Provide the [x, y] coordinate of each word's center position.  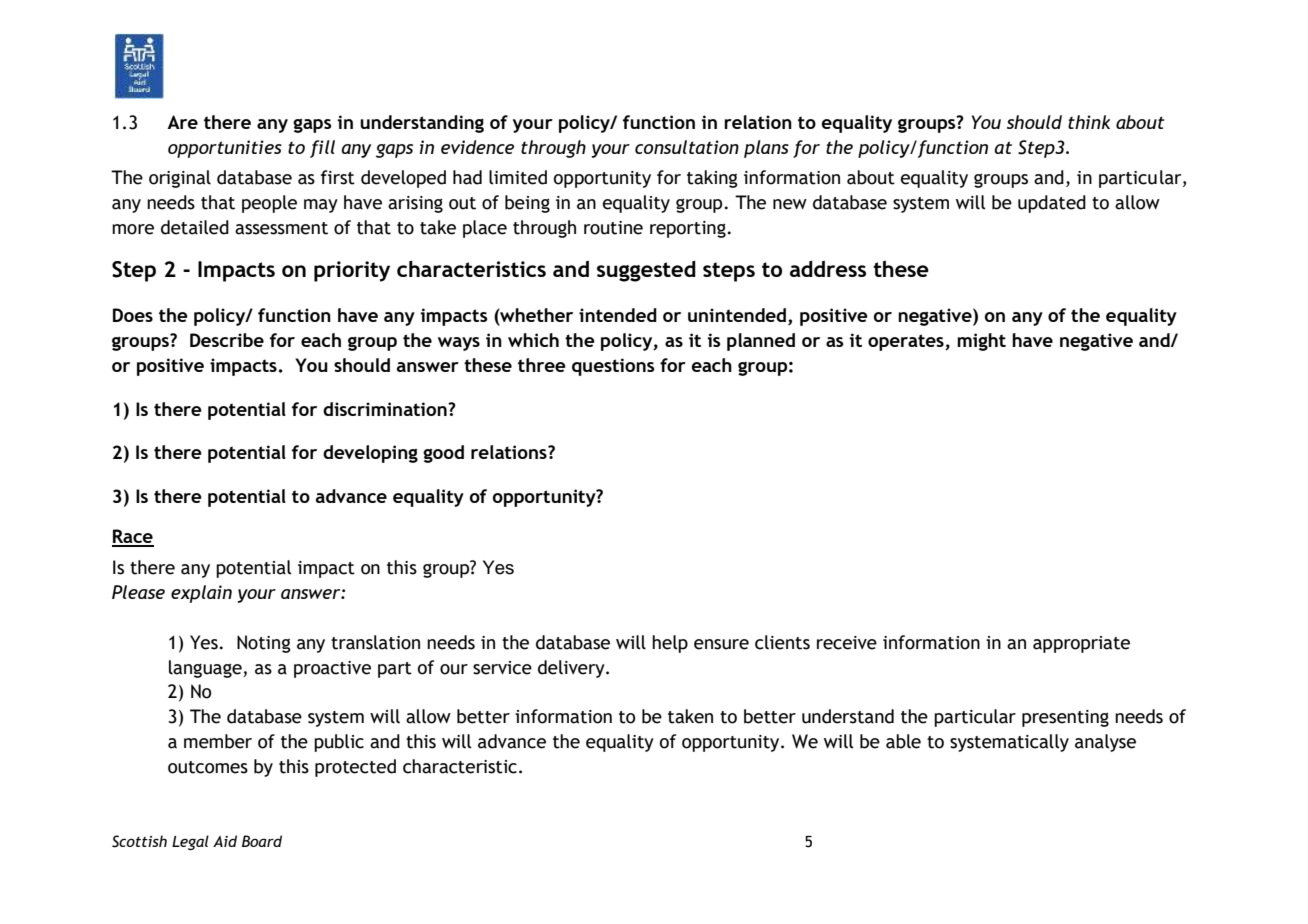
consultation [687, 147]
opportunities [225, 149]
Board [262, 841]
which [533, 340]
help [670, 644]
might [981, 342]
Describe [227, 340]
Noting [264, 644]
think [1089, 122]
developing [370, 454]
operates [907, 342]
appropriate [1081, 644]
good [443, 454]
